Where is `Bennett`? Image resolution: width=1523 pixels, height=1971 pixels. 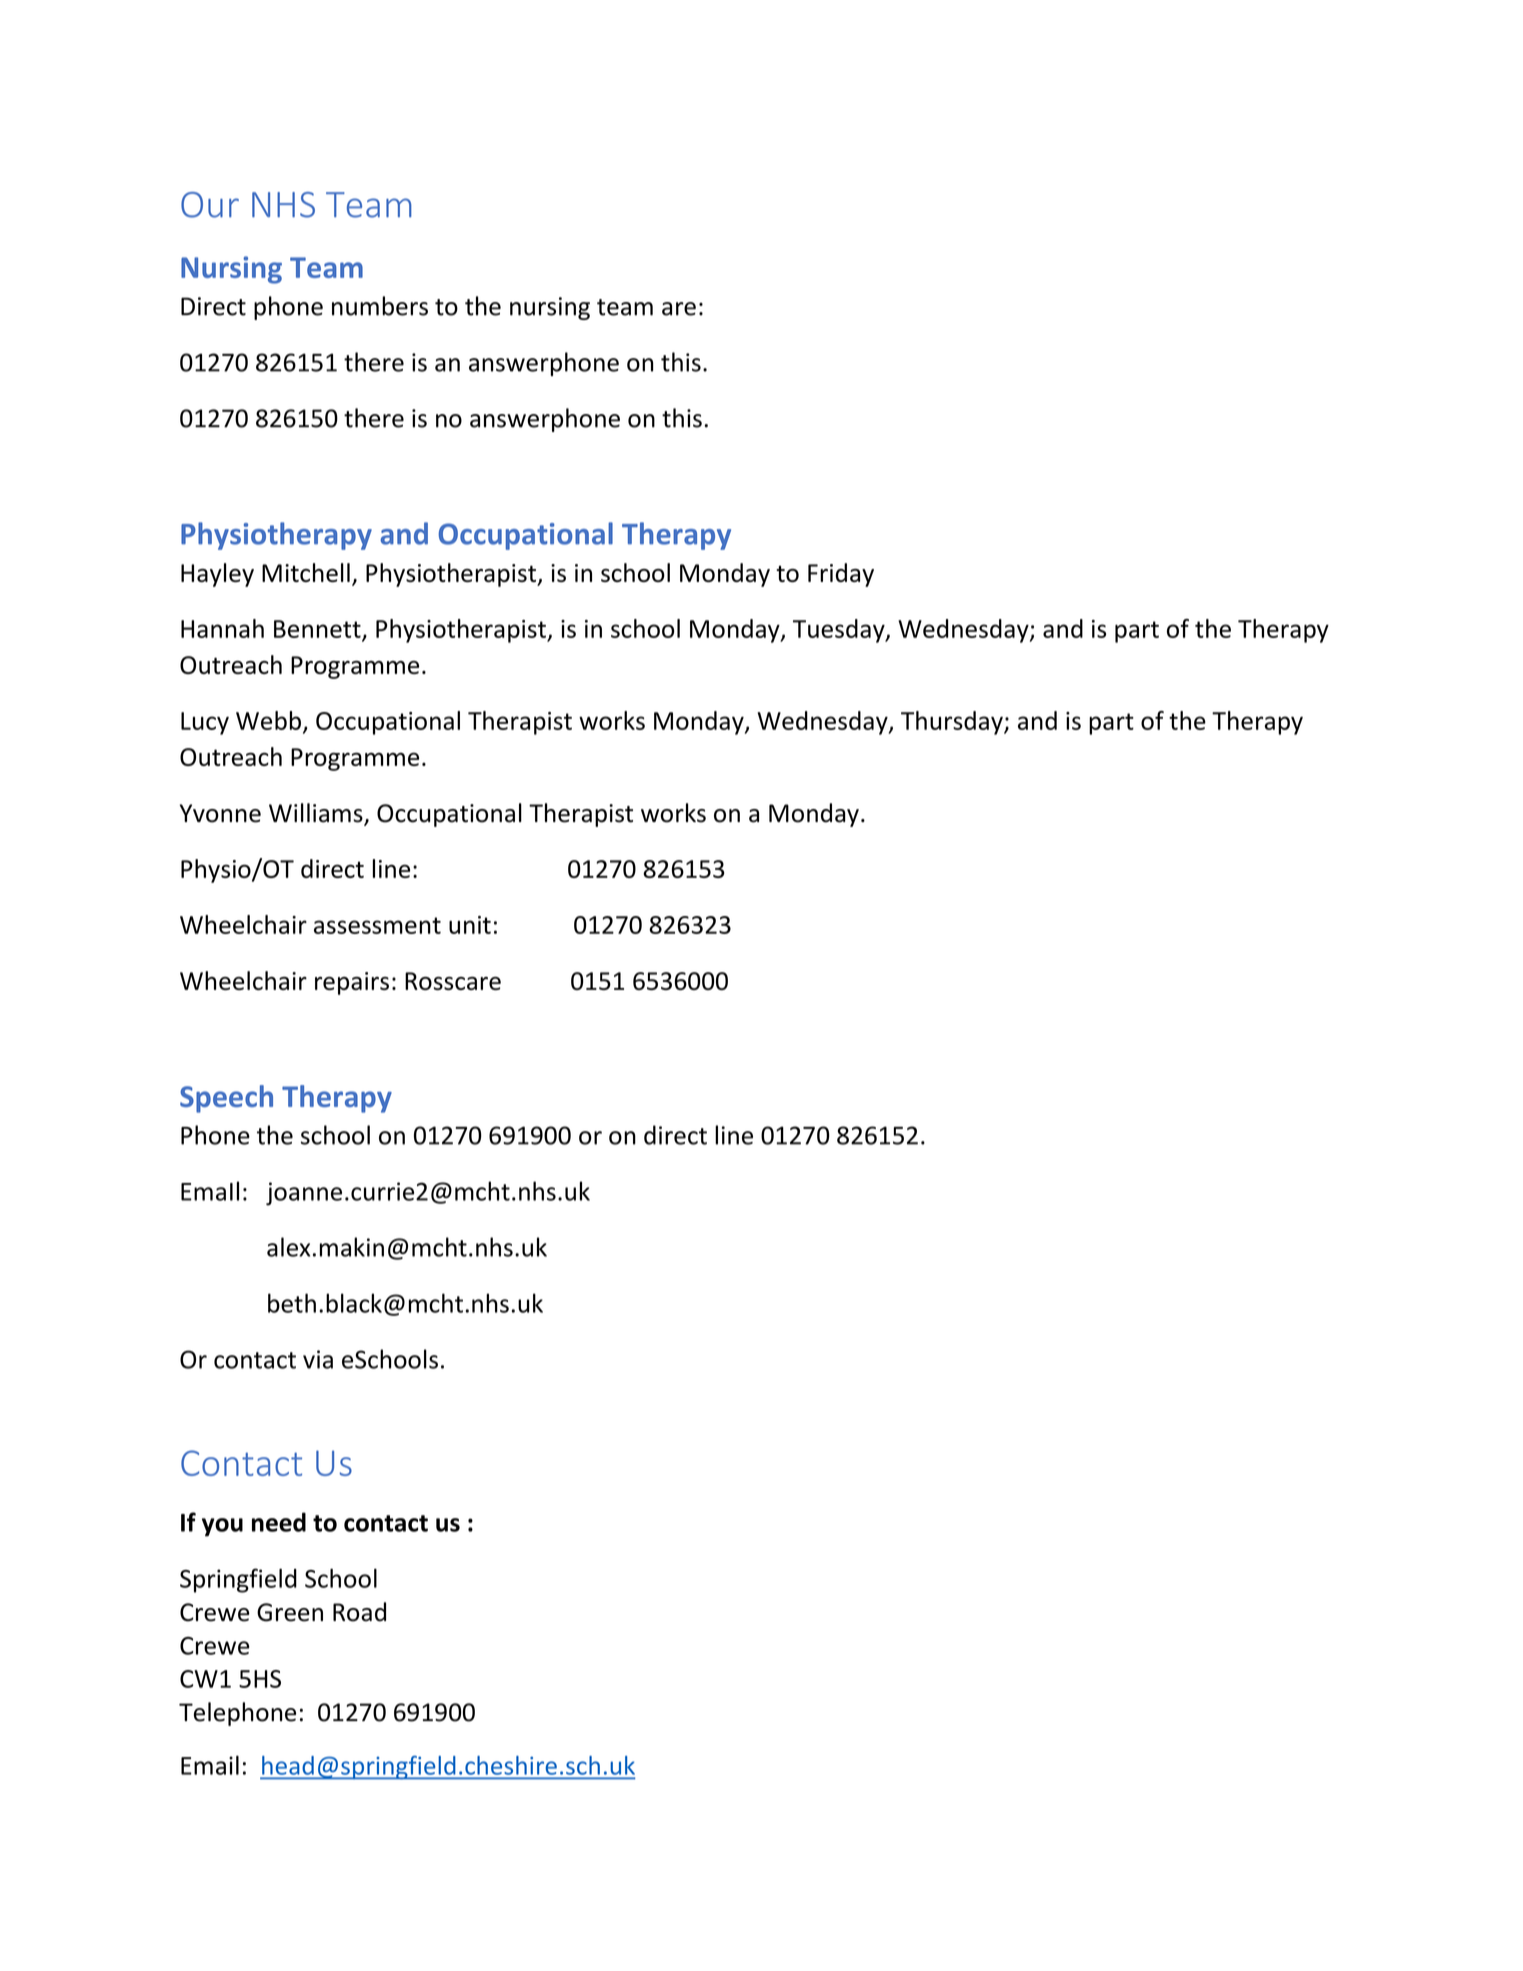
Bennett is located at coordinates (318, 630).
